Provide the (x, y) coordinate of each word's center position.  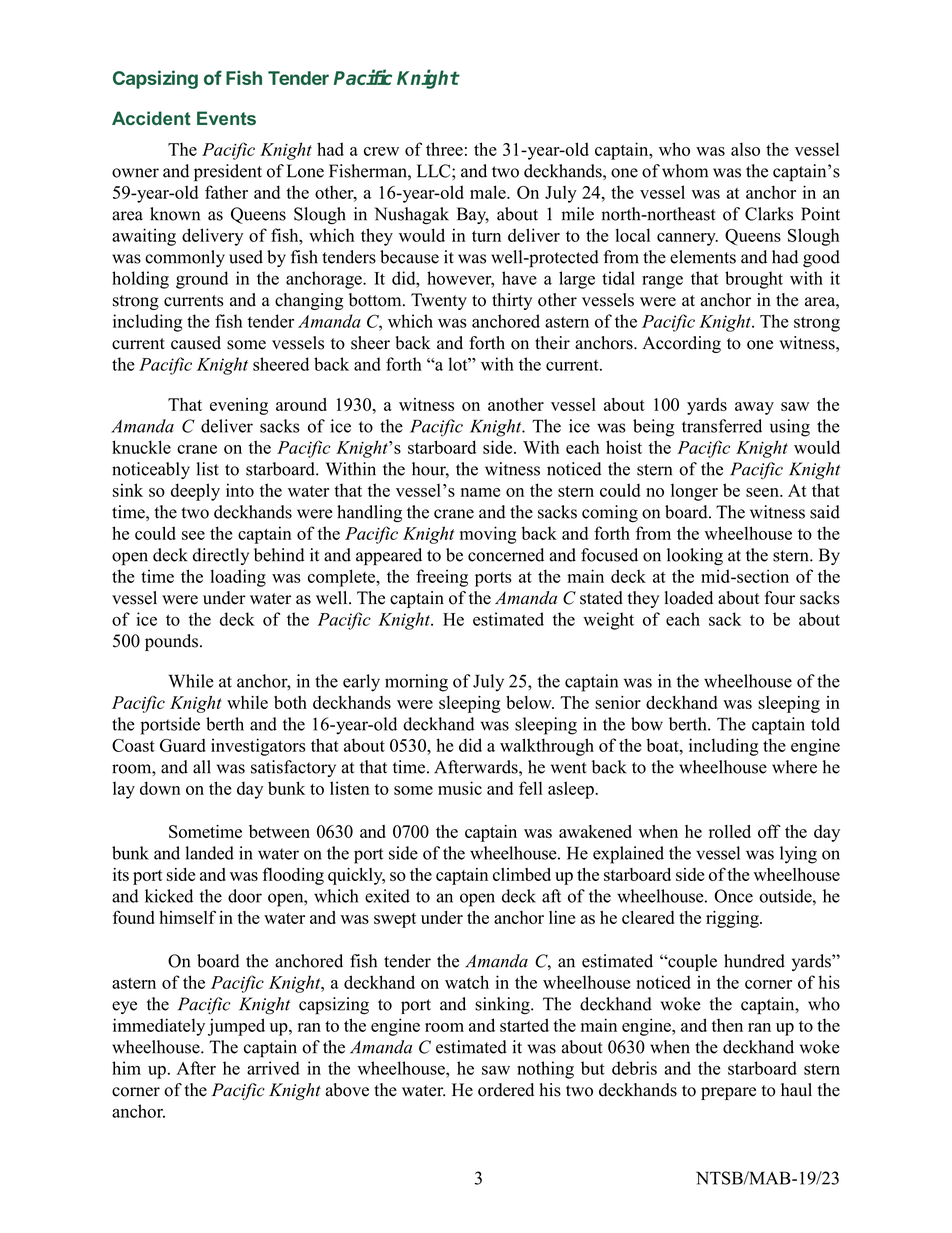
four (780, 598)
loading (238, 578)
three (444, 149)
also (745, 149)
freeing (442, 578)
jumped (236, 1027)
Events (226, 118)
